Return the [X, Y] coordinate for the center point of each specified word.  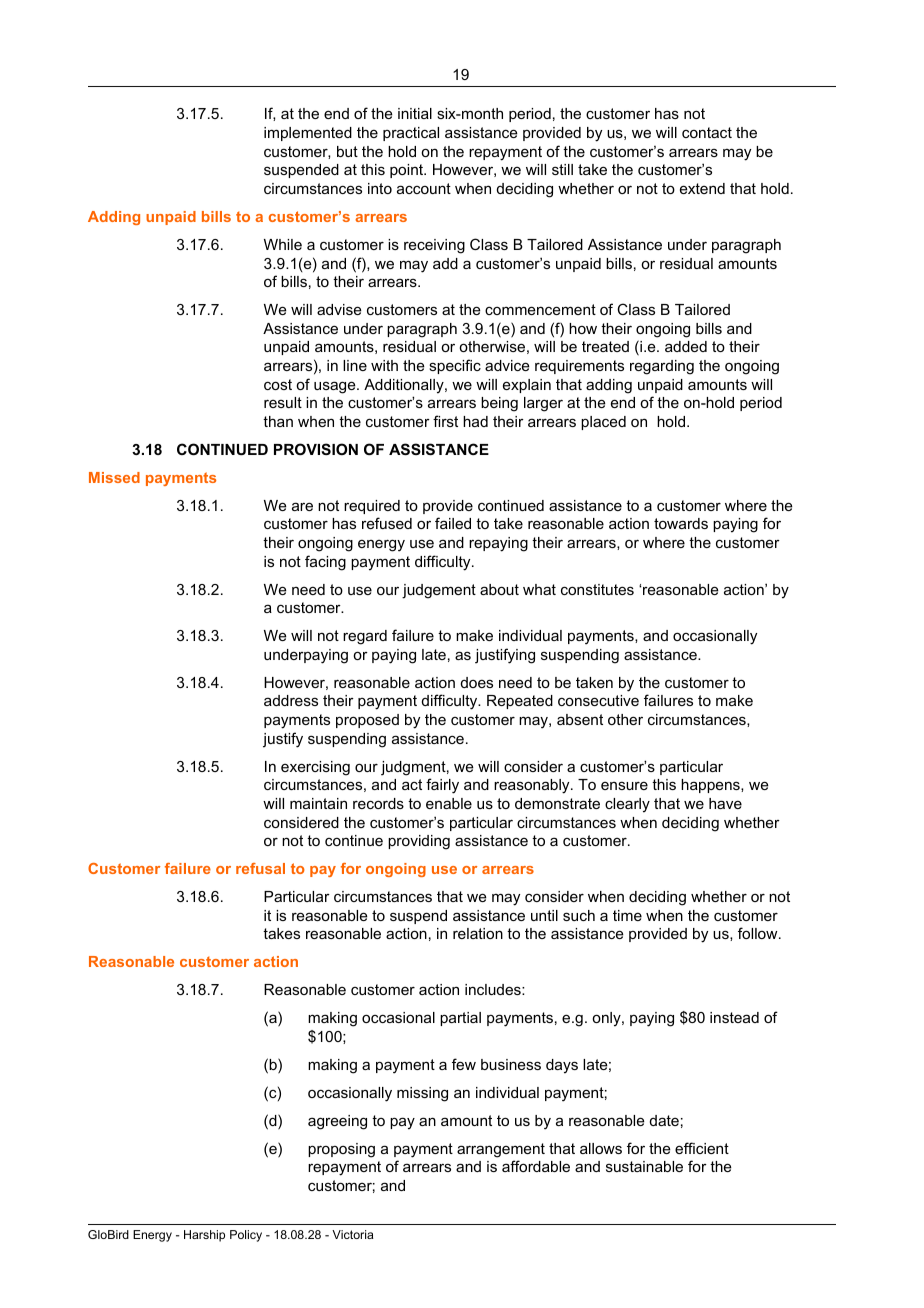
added [686, 346]
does [477, 682]
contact [707, 132]
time [627, 915]
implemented [308, 134]
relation [478, 933]
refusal [260, 868]
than [278, 421]
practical [411, 134]
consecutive [598, 700]
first [445, 421]
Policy [246, 1236]
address [291, 700]
